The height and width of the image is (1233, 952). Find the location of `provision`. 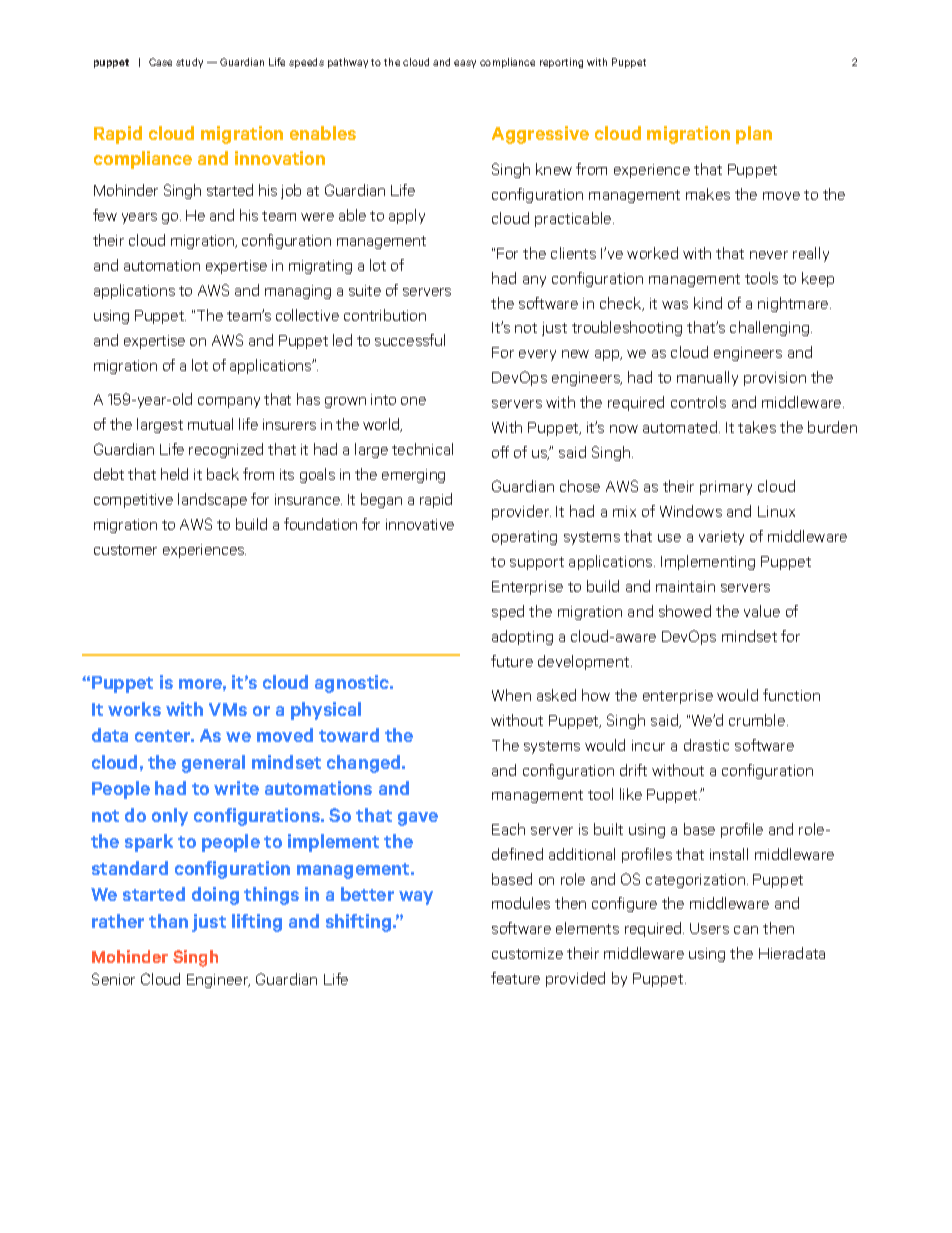

provision is located at coordinates (775, 379).
